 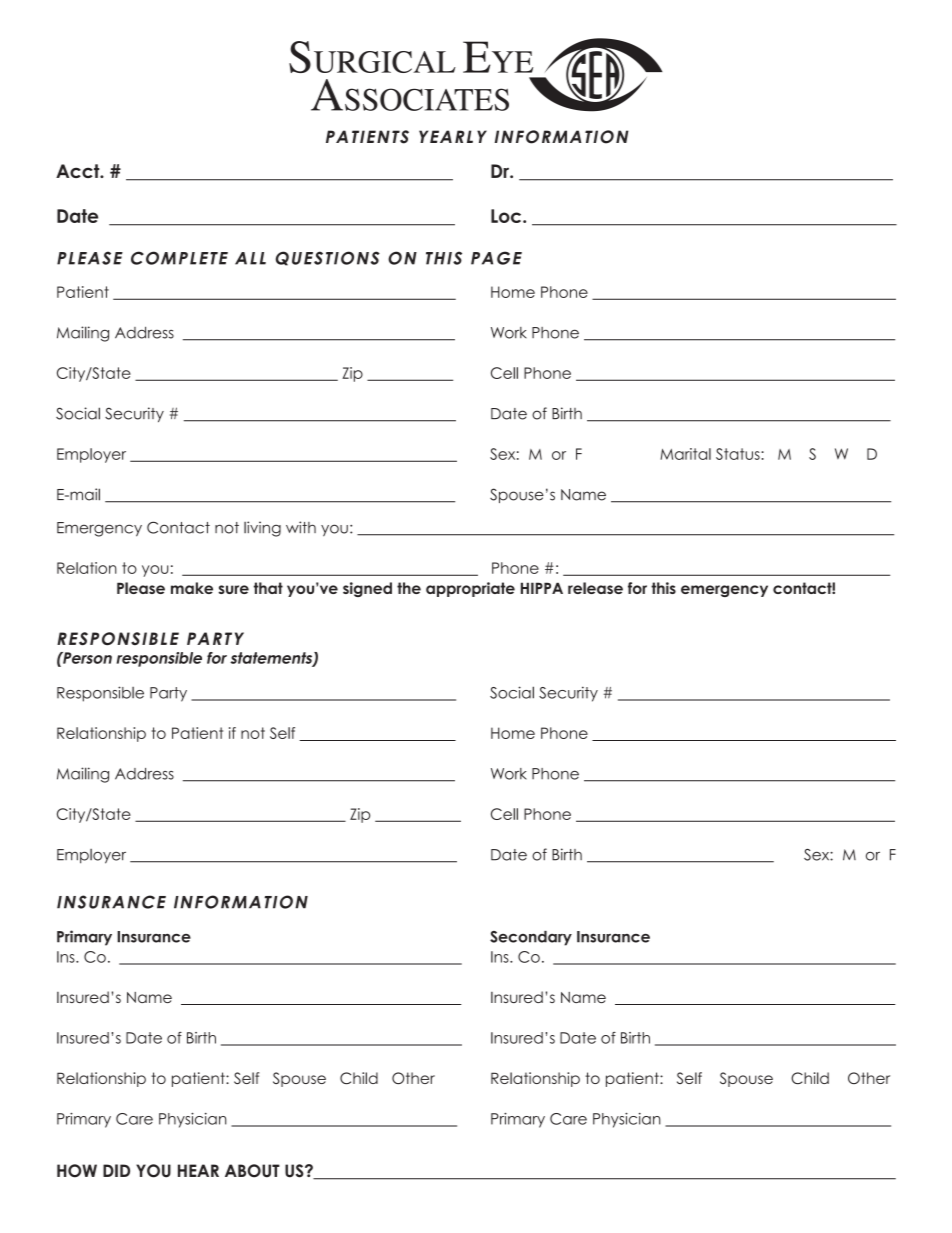 I want to click on Secondary, so click(x=531, y=938).
